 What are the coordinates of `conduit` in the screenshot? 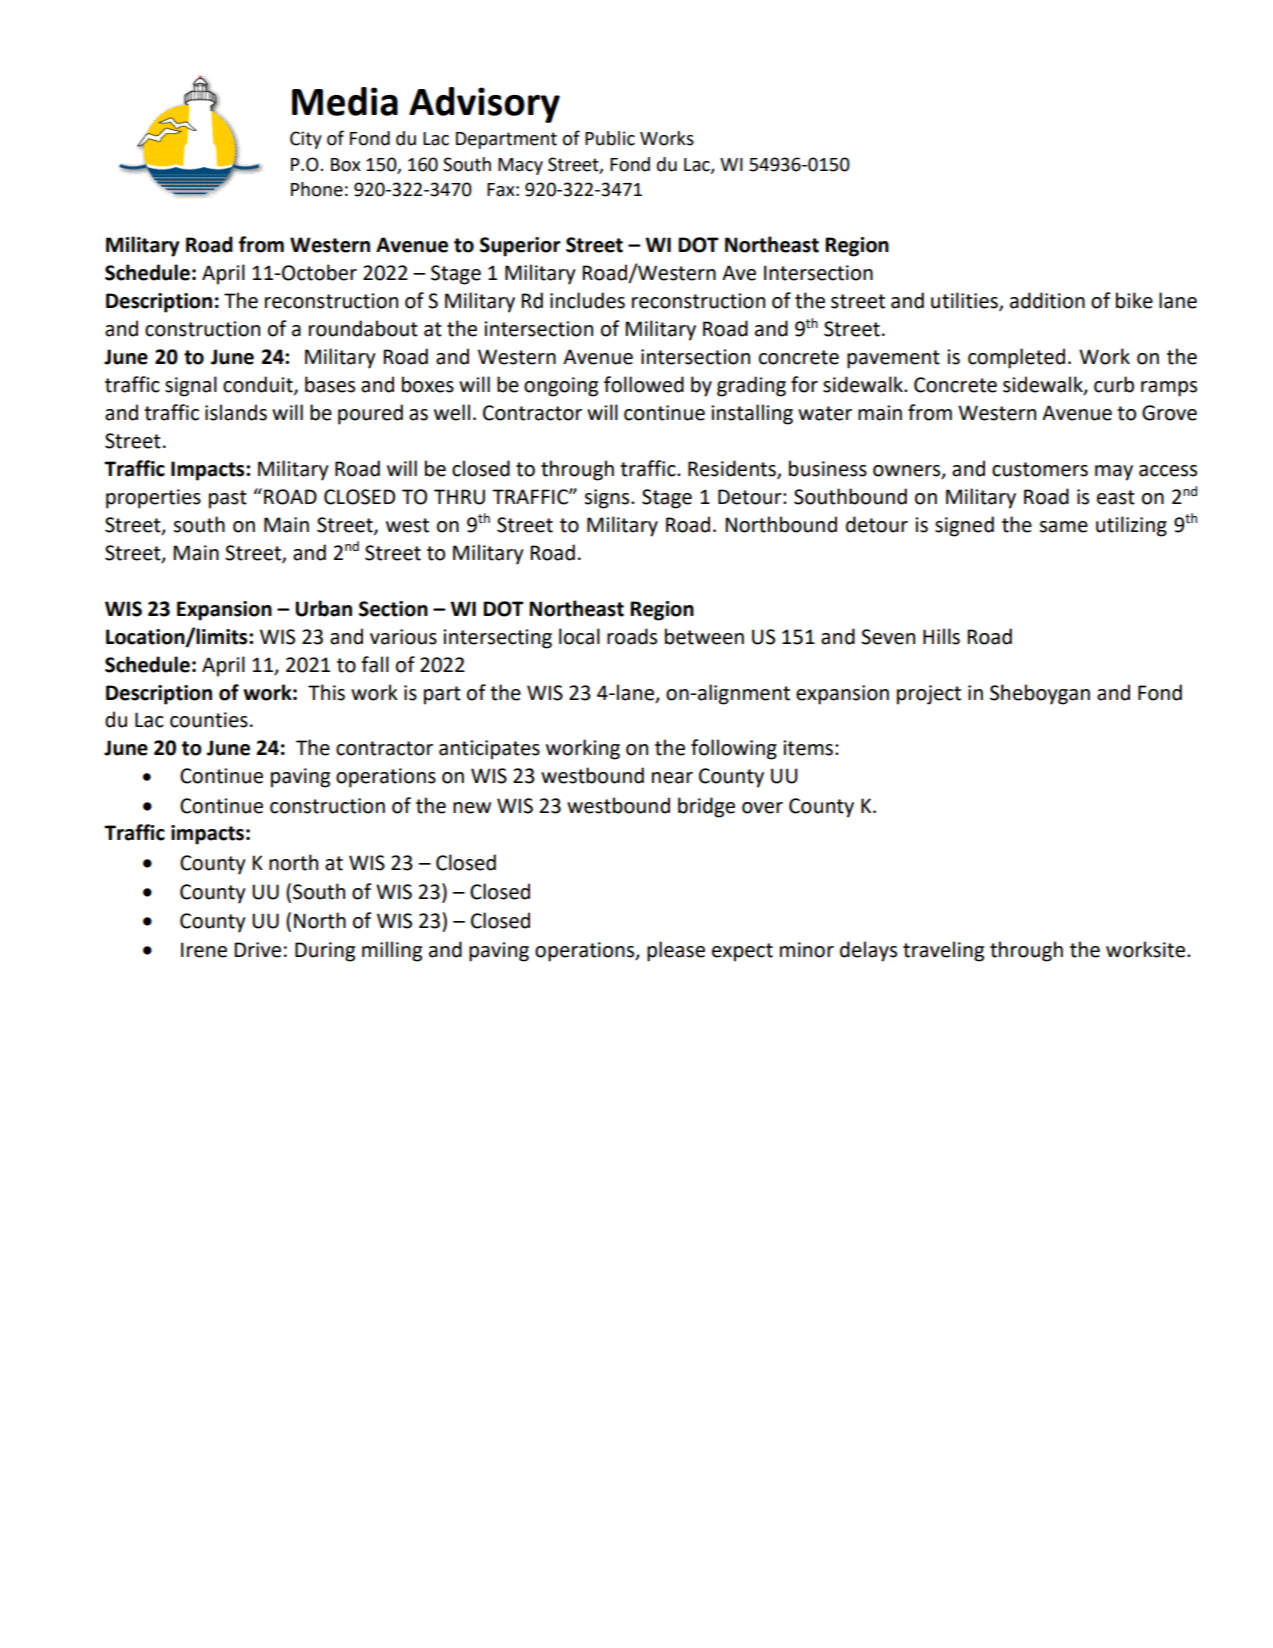 It's located at (259, 385).
